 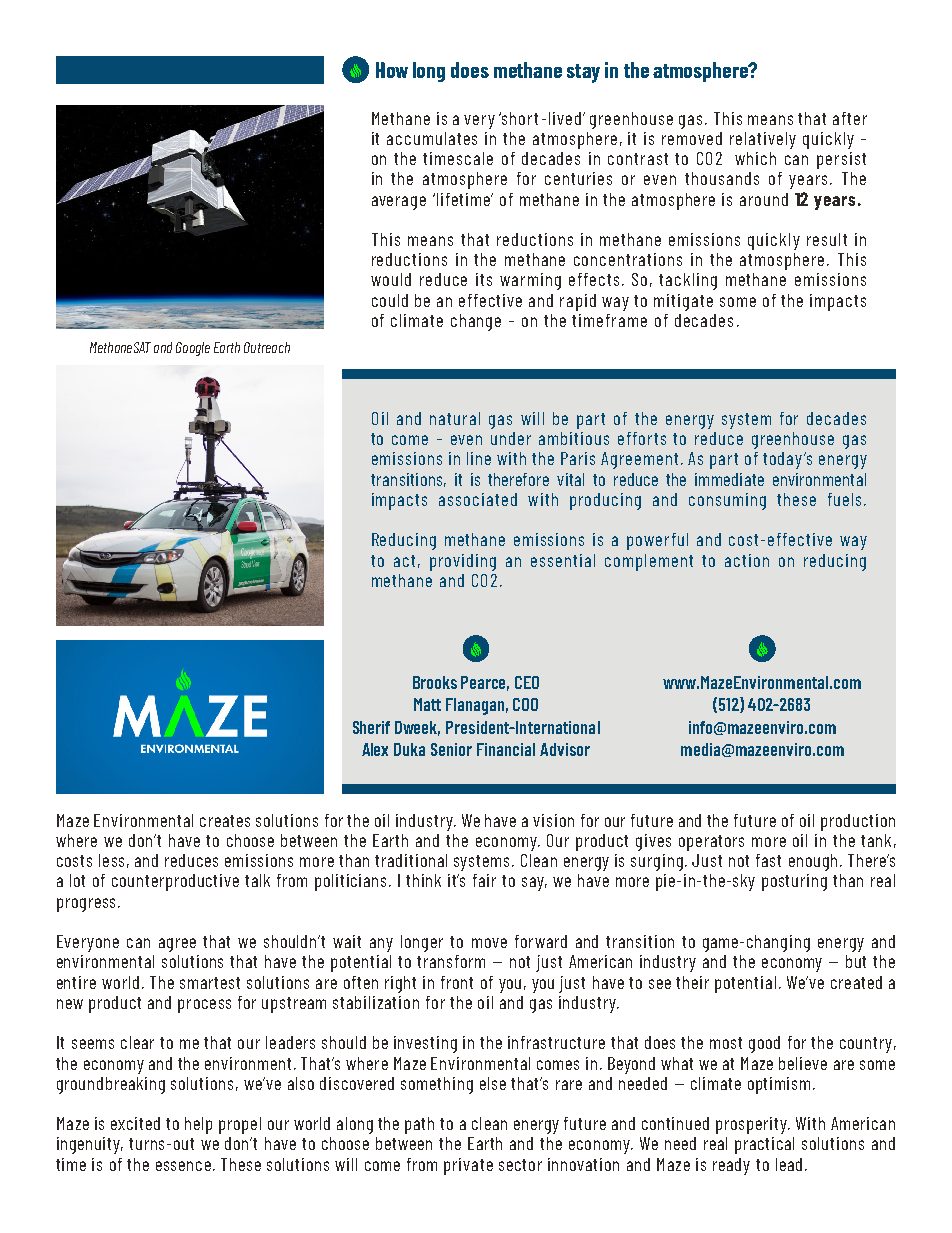 What do you see at coordinates (763, 140) in the screenshot?
I see `relatively` at bounding box center [763, 140].
